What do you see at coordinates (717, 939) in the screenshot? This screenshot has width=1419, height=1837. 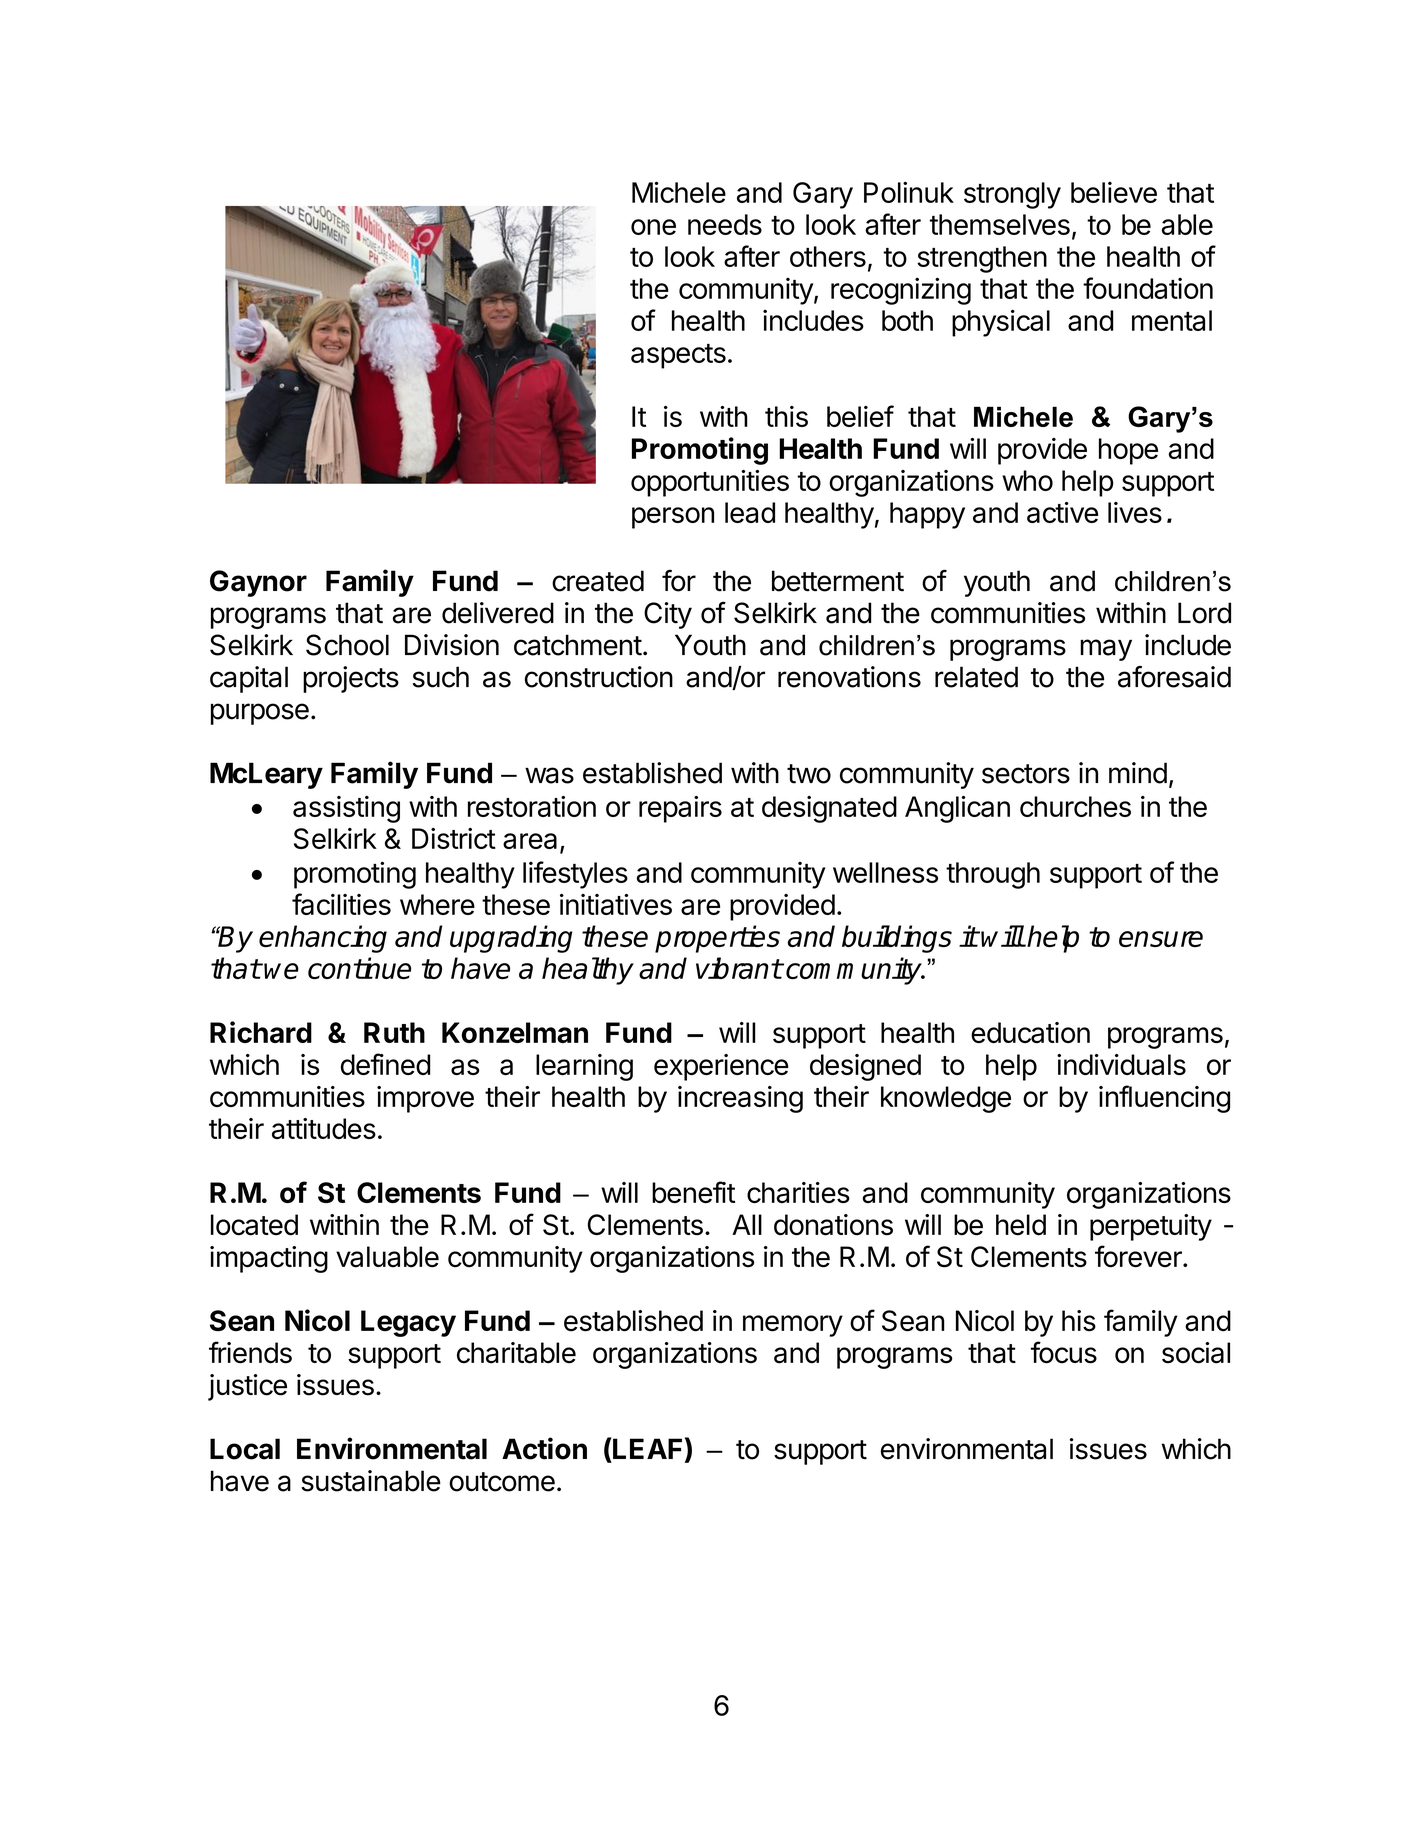 I see `properties` at bounding box center [717, 939].
